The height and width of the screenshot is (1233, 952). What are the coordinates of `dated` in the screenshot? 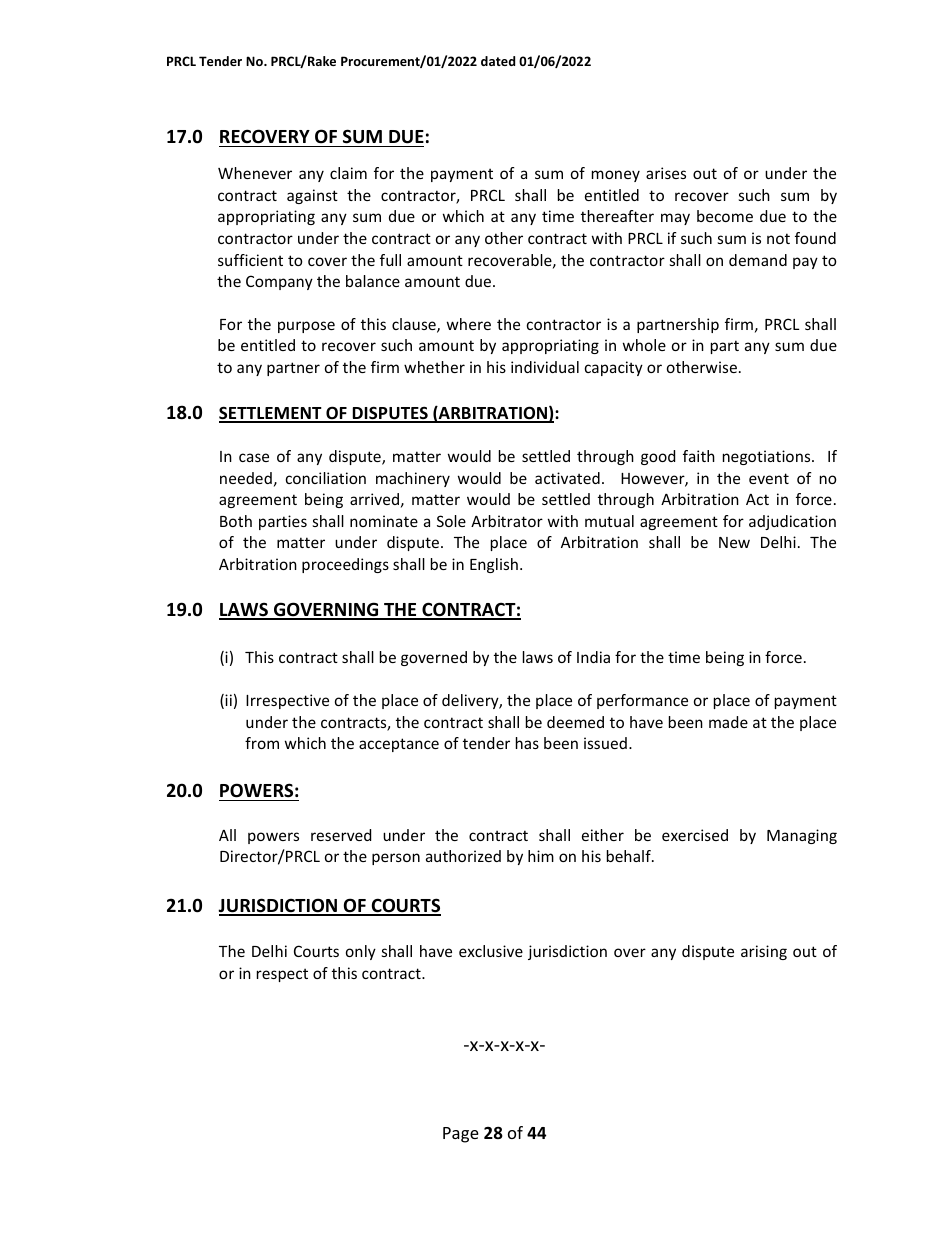 It's located at (498, 61).
